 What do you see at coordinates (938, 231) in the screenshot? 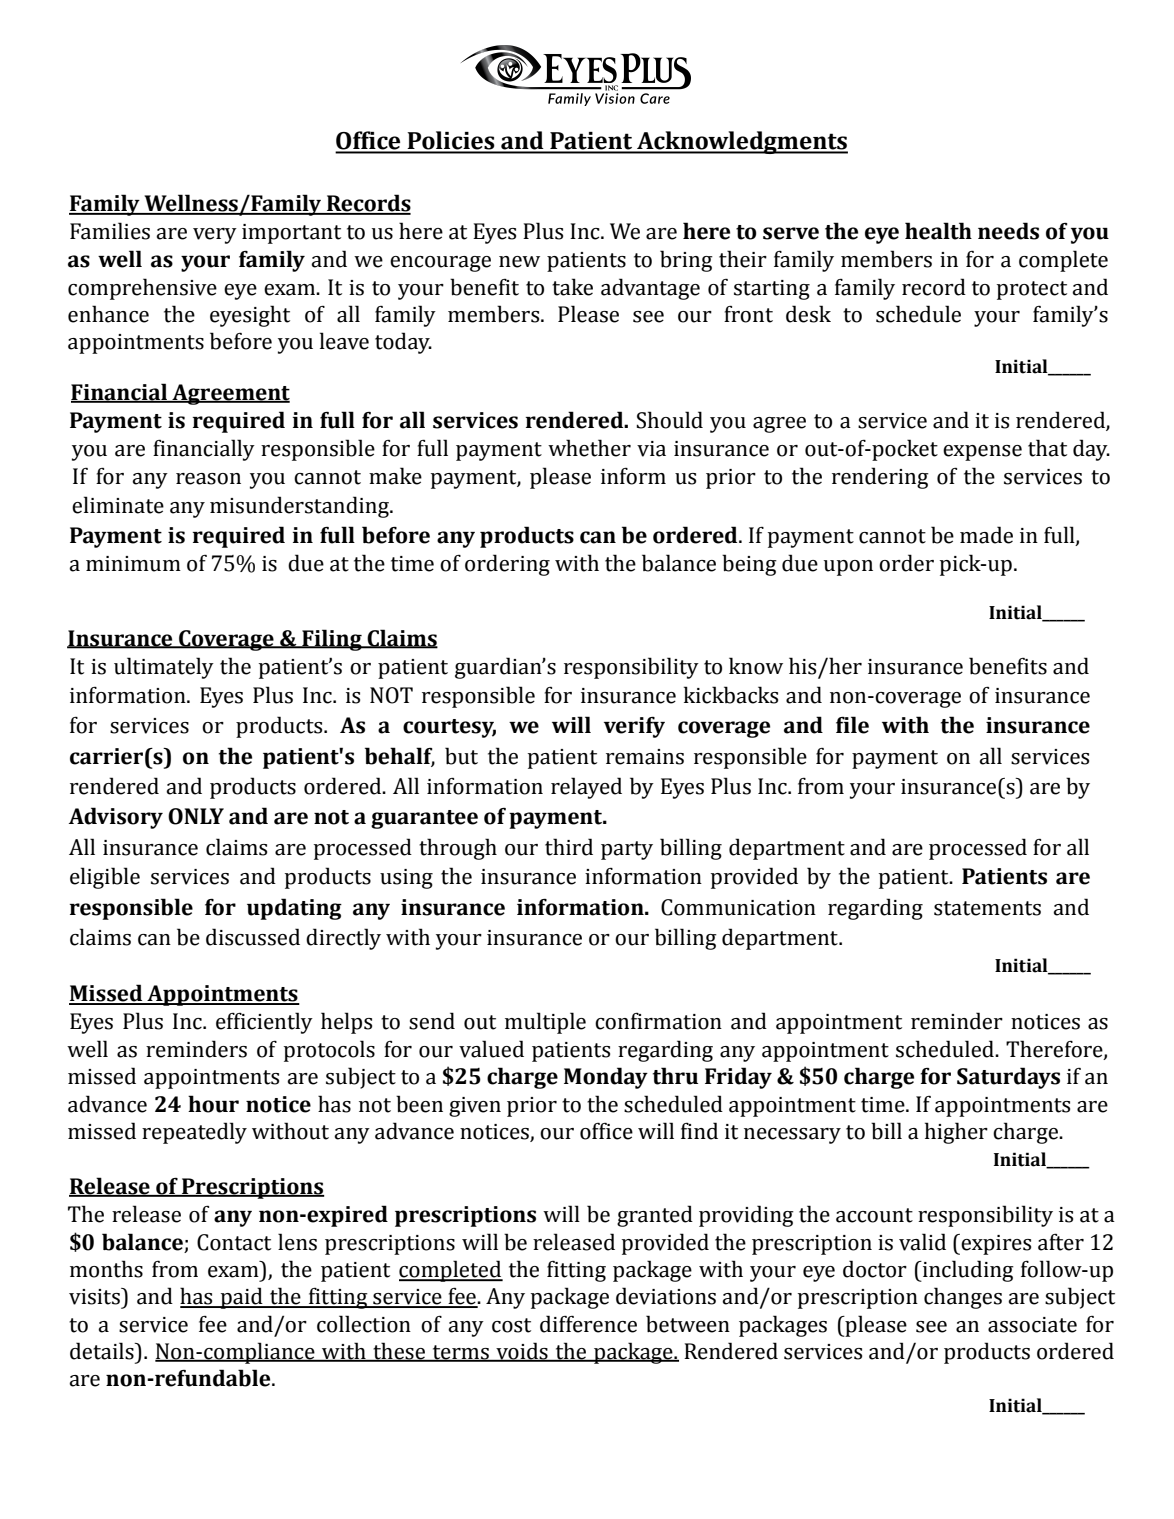
I see `health` at bounding box center [938, 231].
